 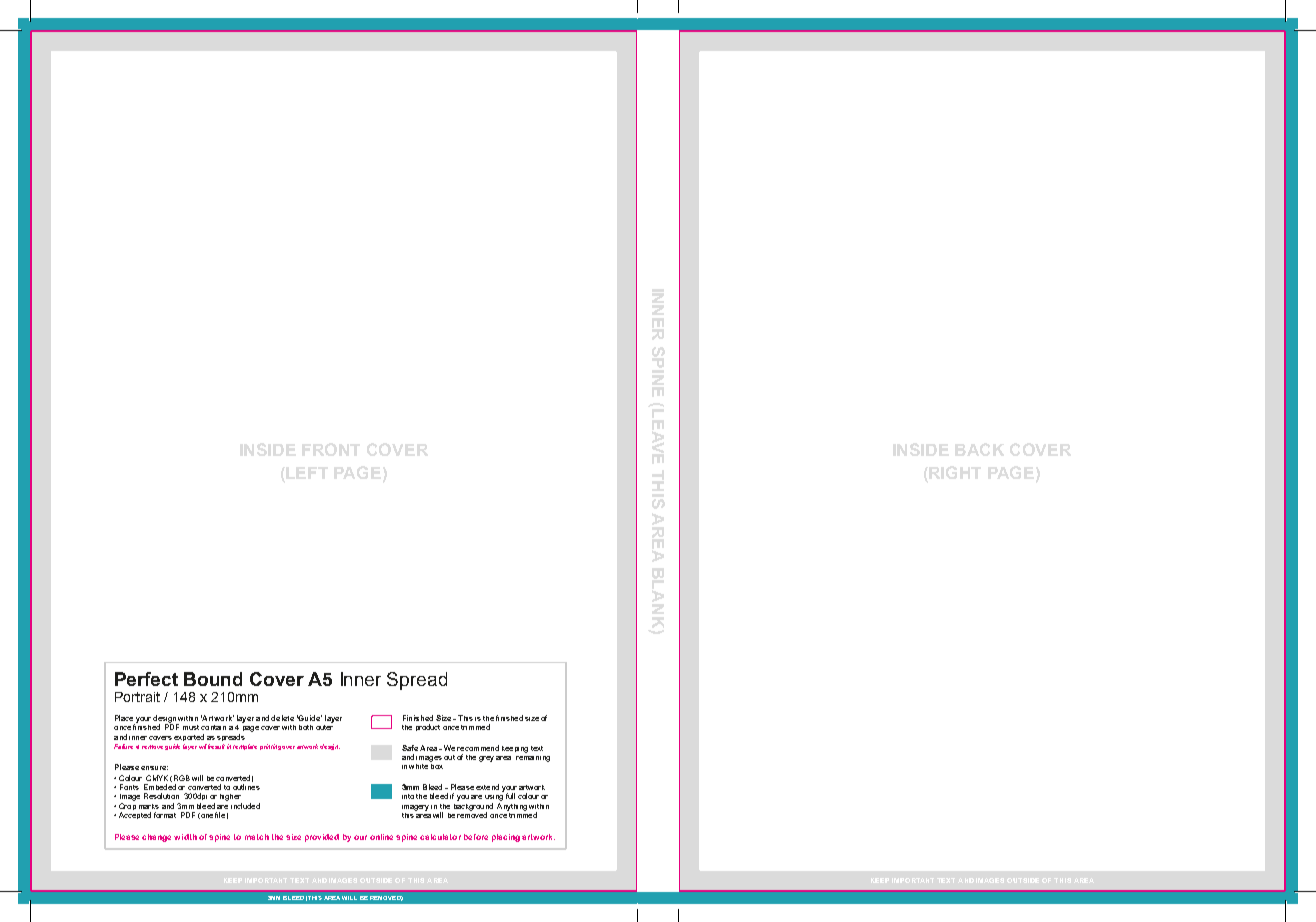 I want to click on before, so click(x=476, y=837).
